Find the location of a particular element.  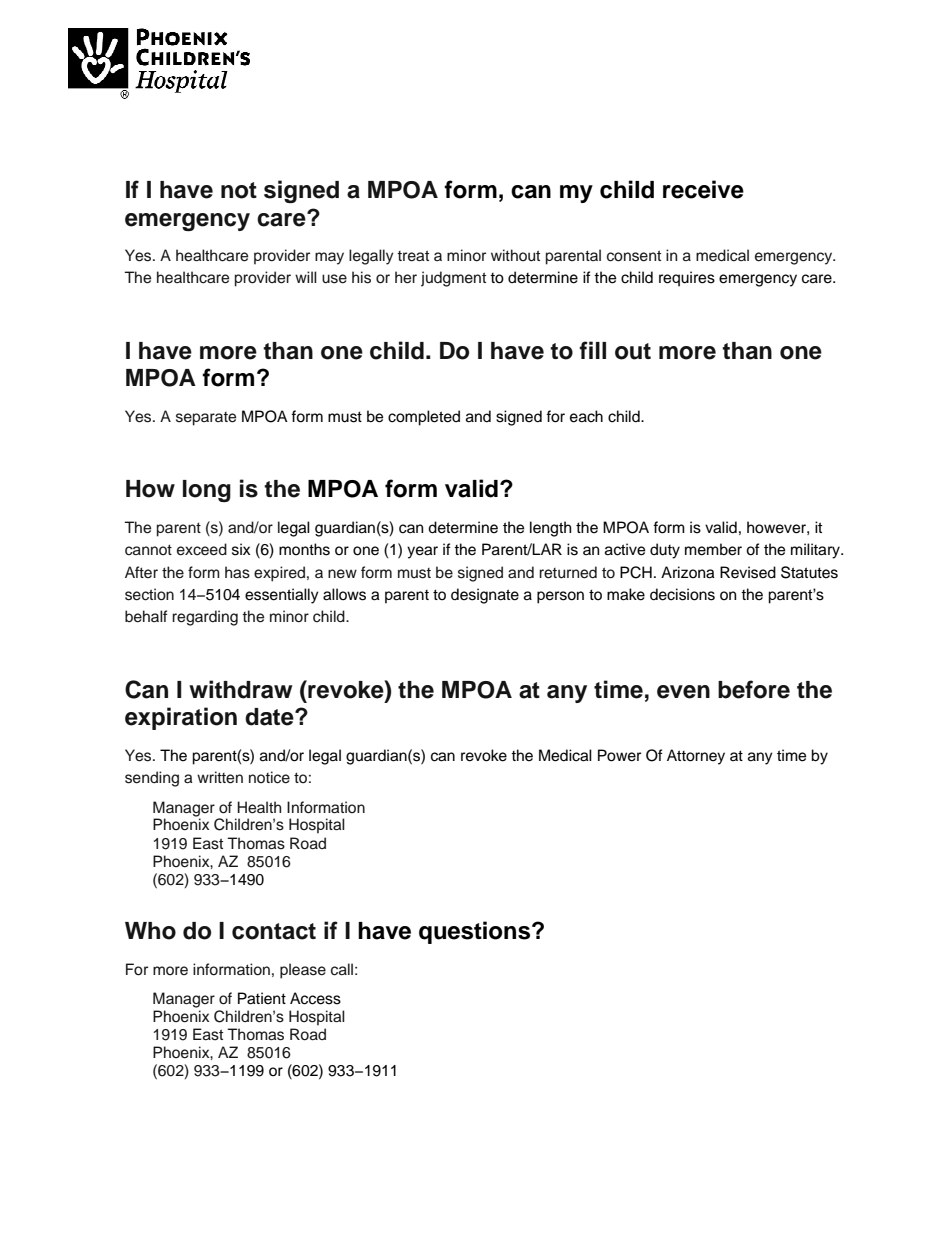

designate is located at coordinates (485, 596).
